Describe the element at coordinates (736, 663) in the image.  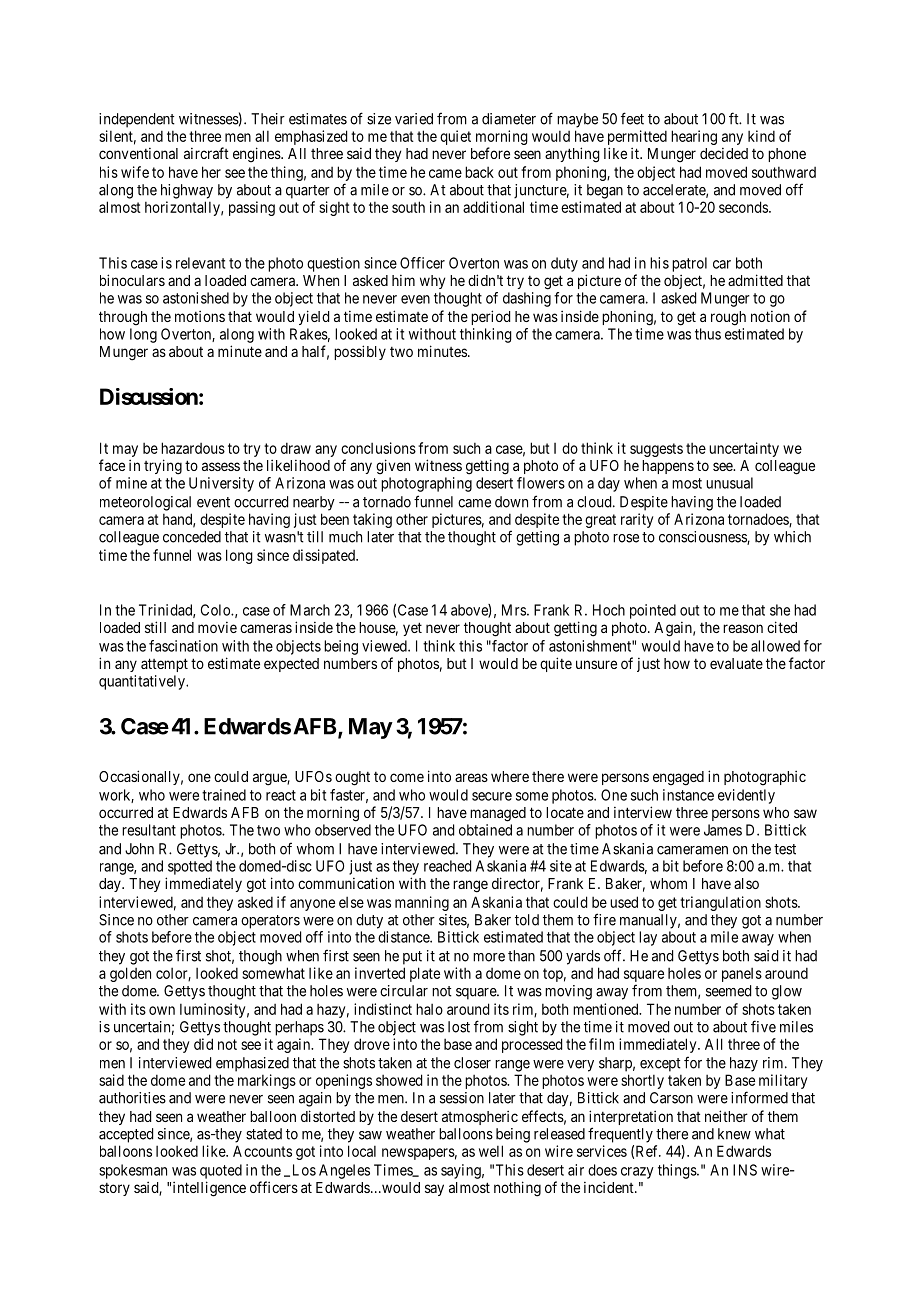
I see `evaluate` at that location.
